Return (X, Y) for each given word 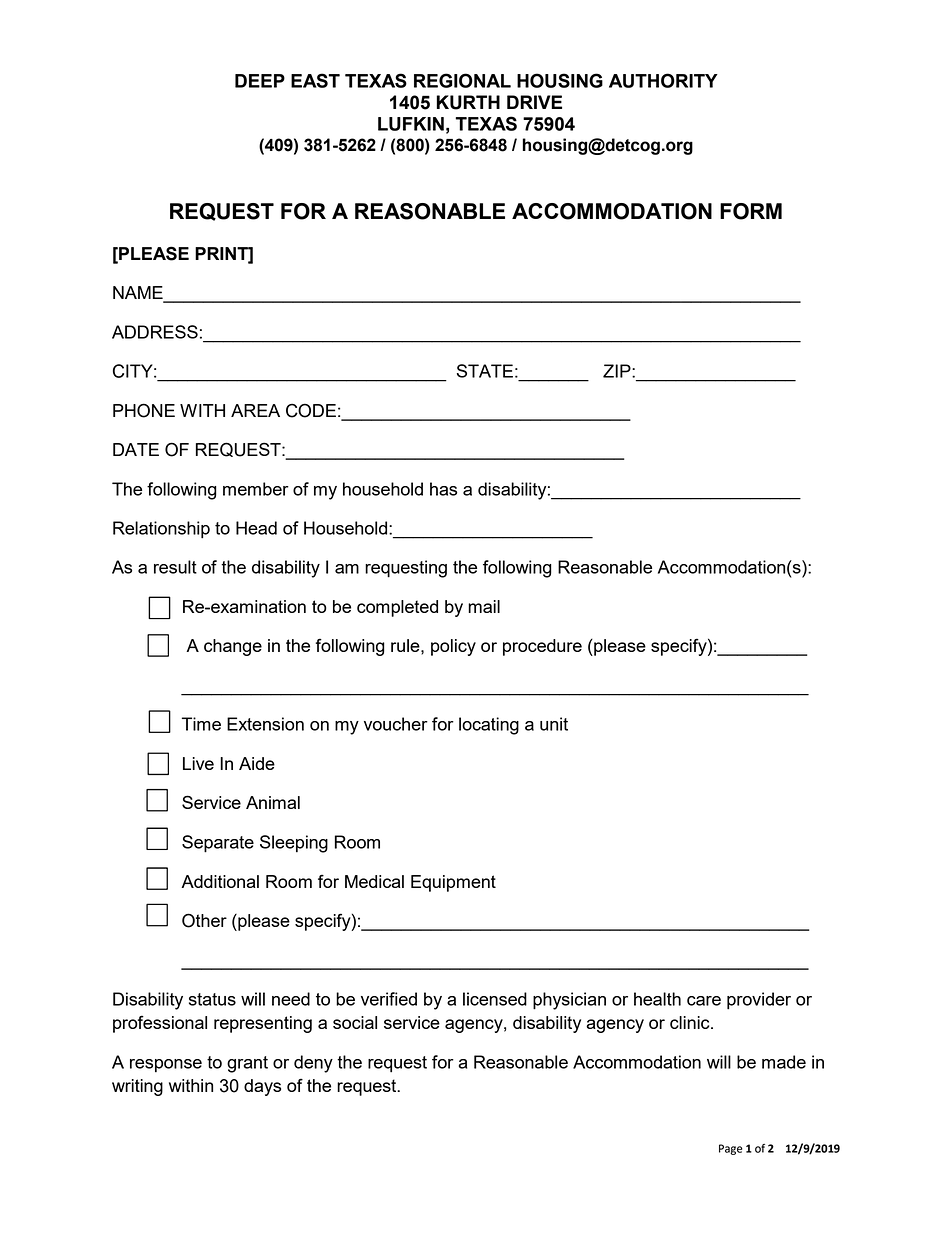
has (443, 489)
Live (198, 763)
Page (731, 1149)
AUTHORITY (663, 80)
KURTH (468, 102)
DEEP (260, 81)
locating (489, 726)
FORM (751, 211)
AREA (255, 410)
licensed (495, 999)
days (262, 1087)
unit (554, 724)
